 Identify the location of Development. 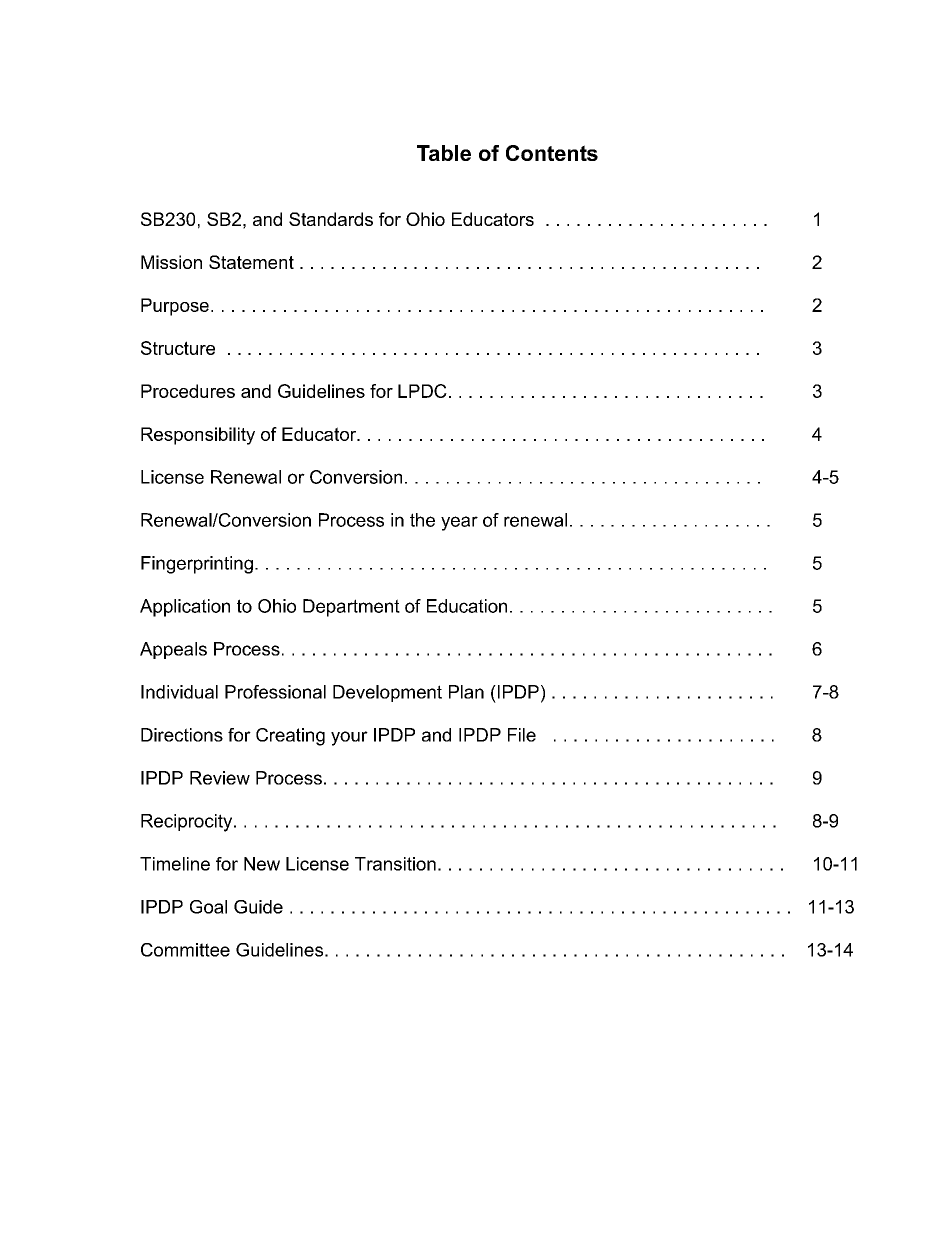
(387, 693).
